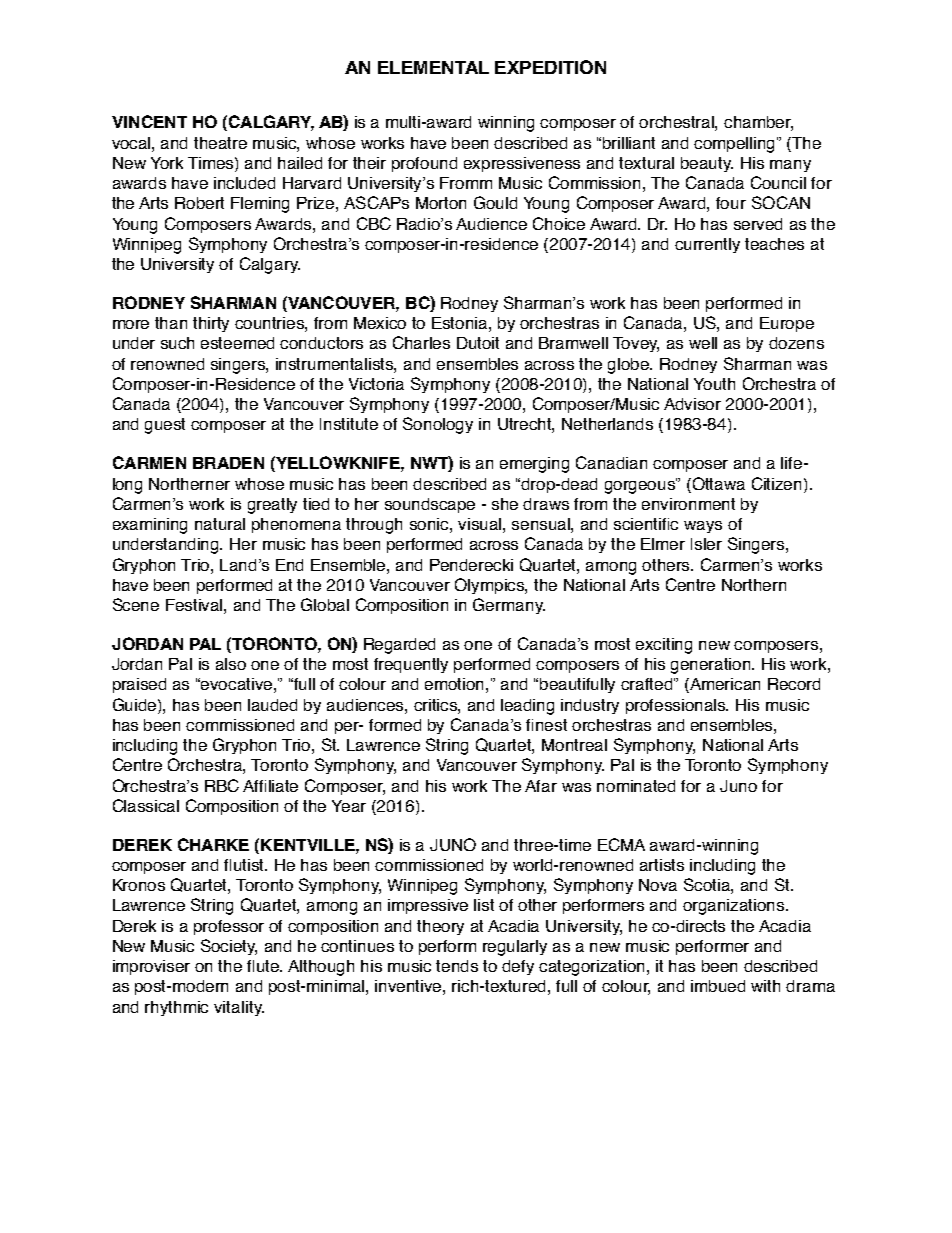  I want to click on natural, so click(220, 524).
